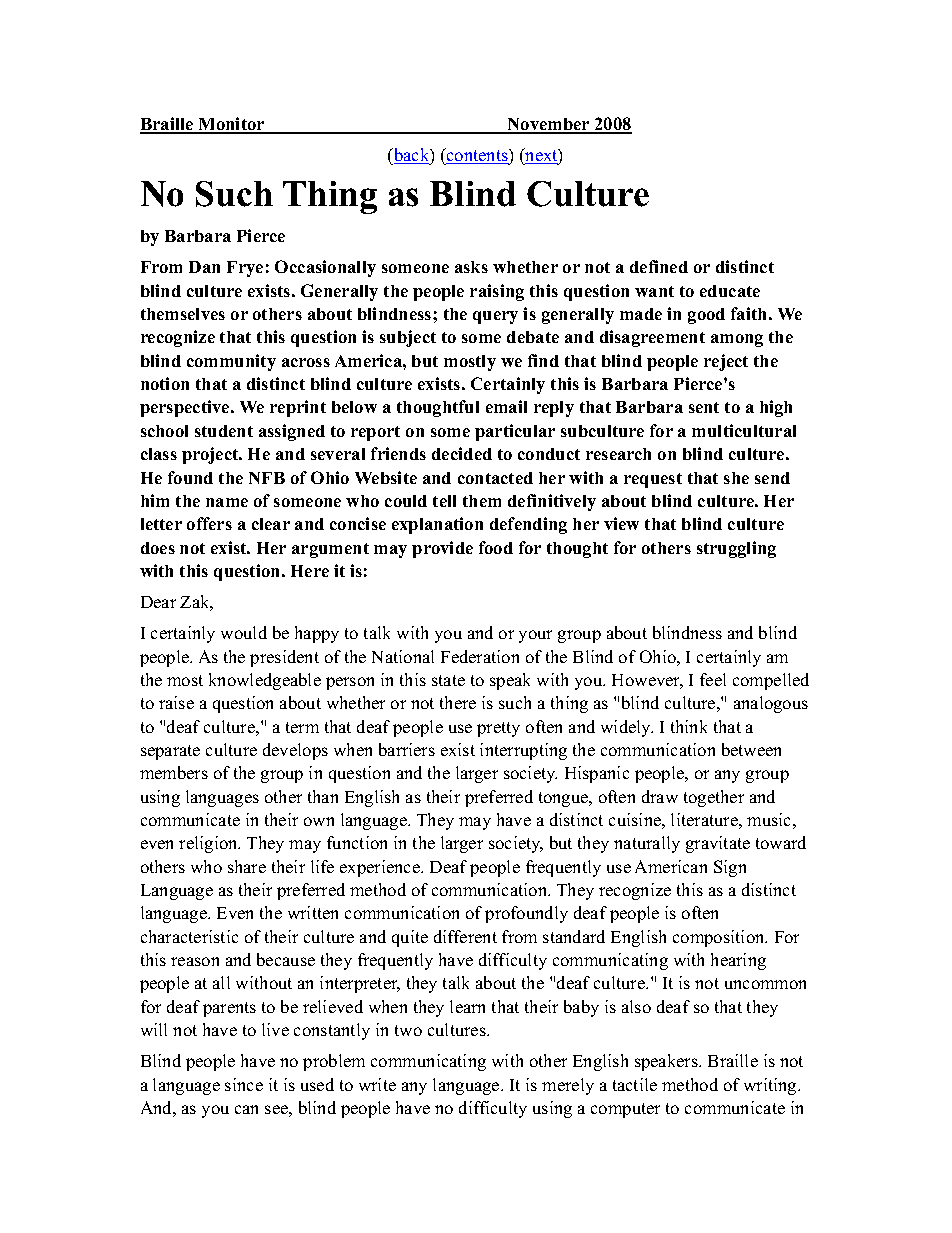  I want to click on interrupting, so click(523, 751).
